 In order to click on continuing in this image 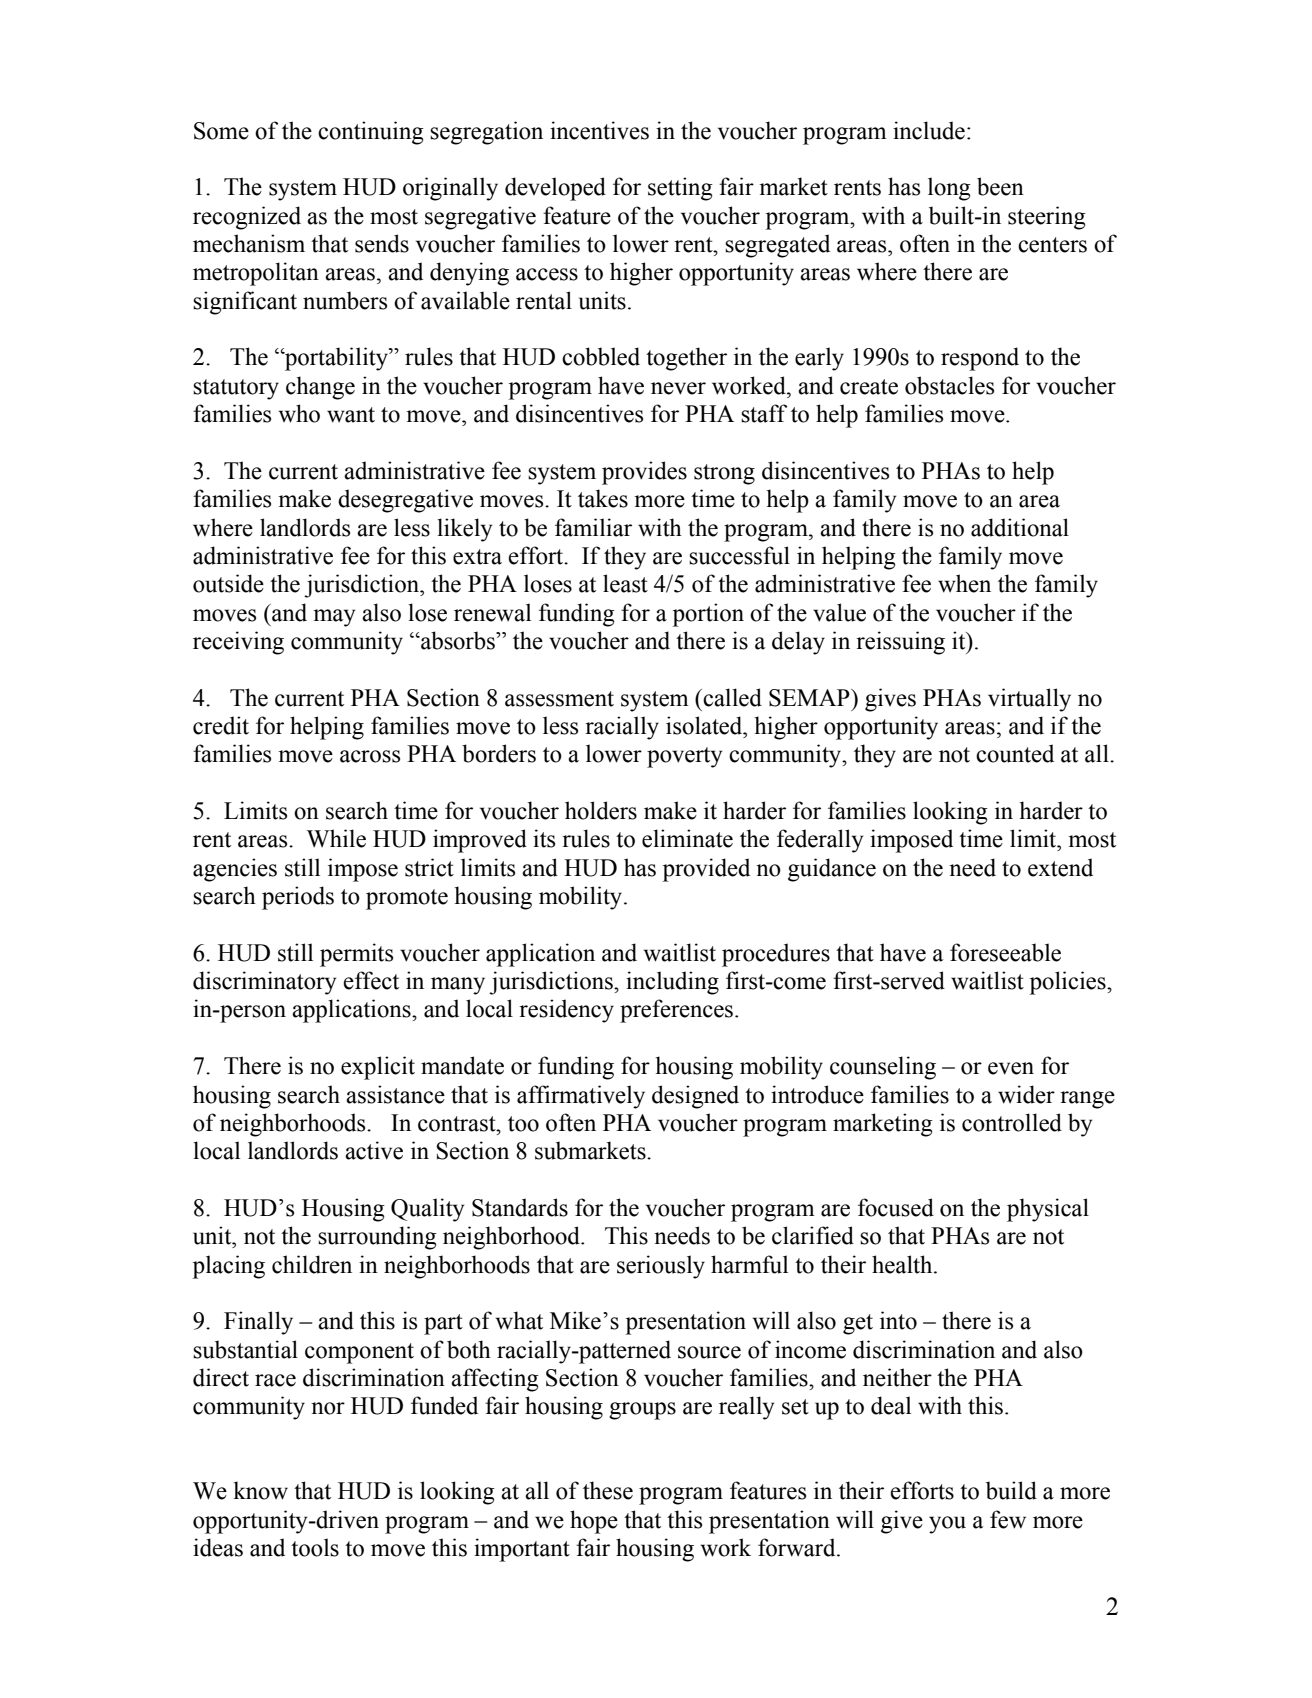, I will do `click(371, 133)`.
